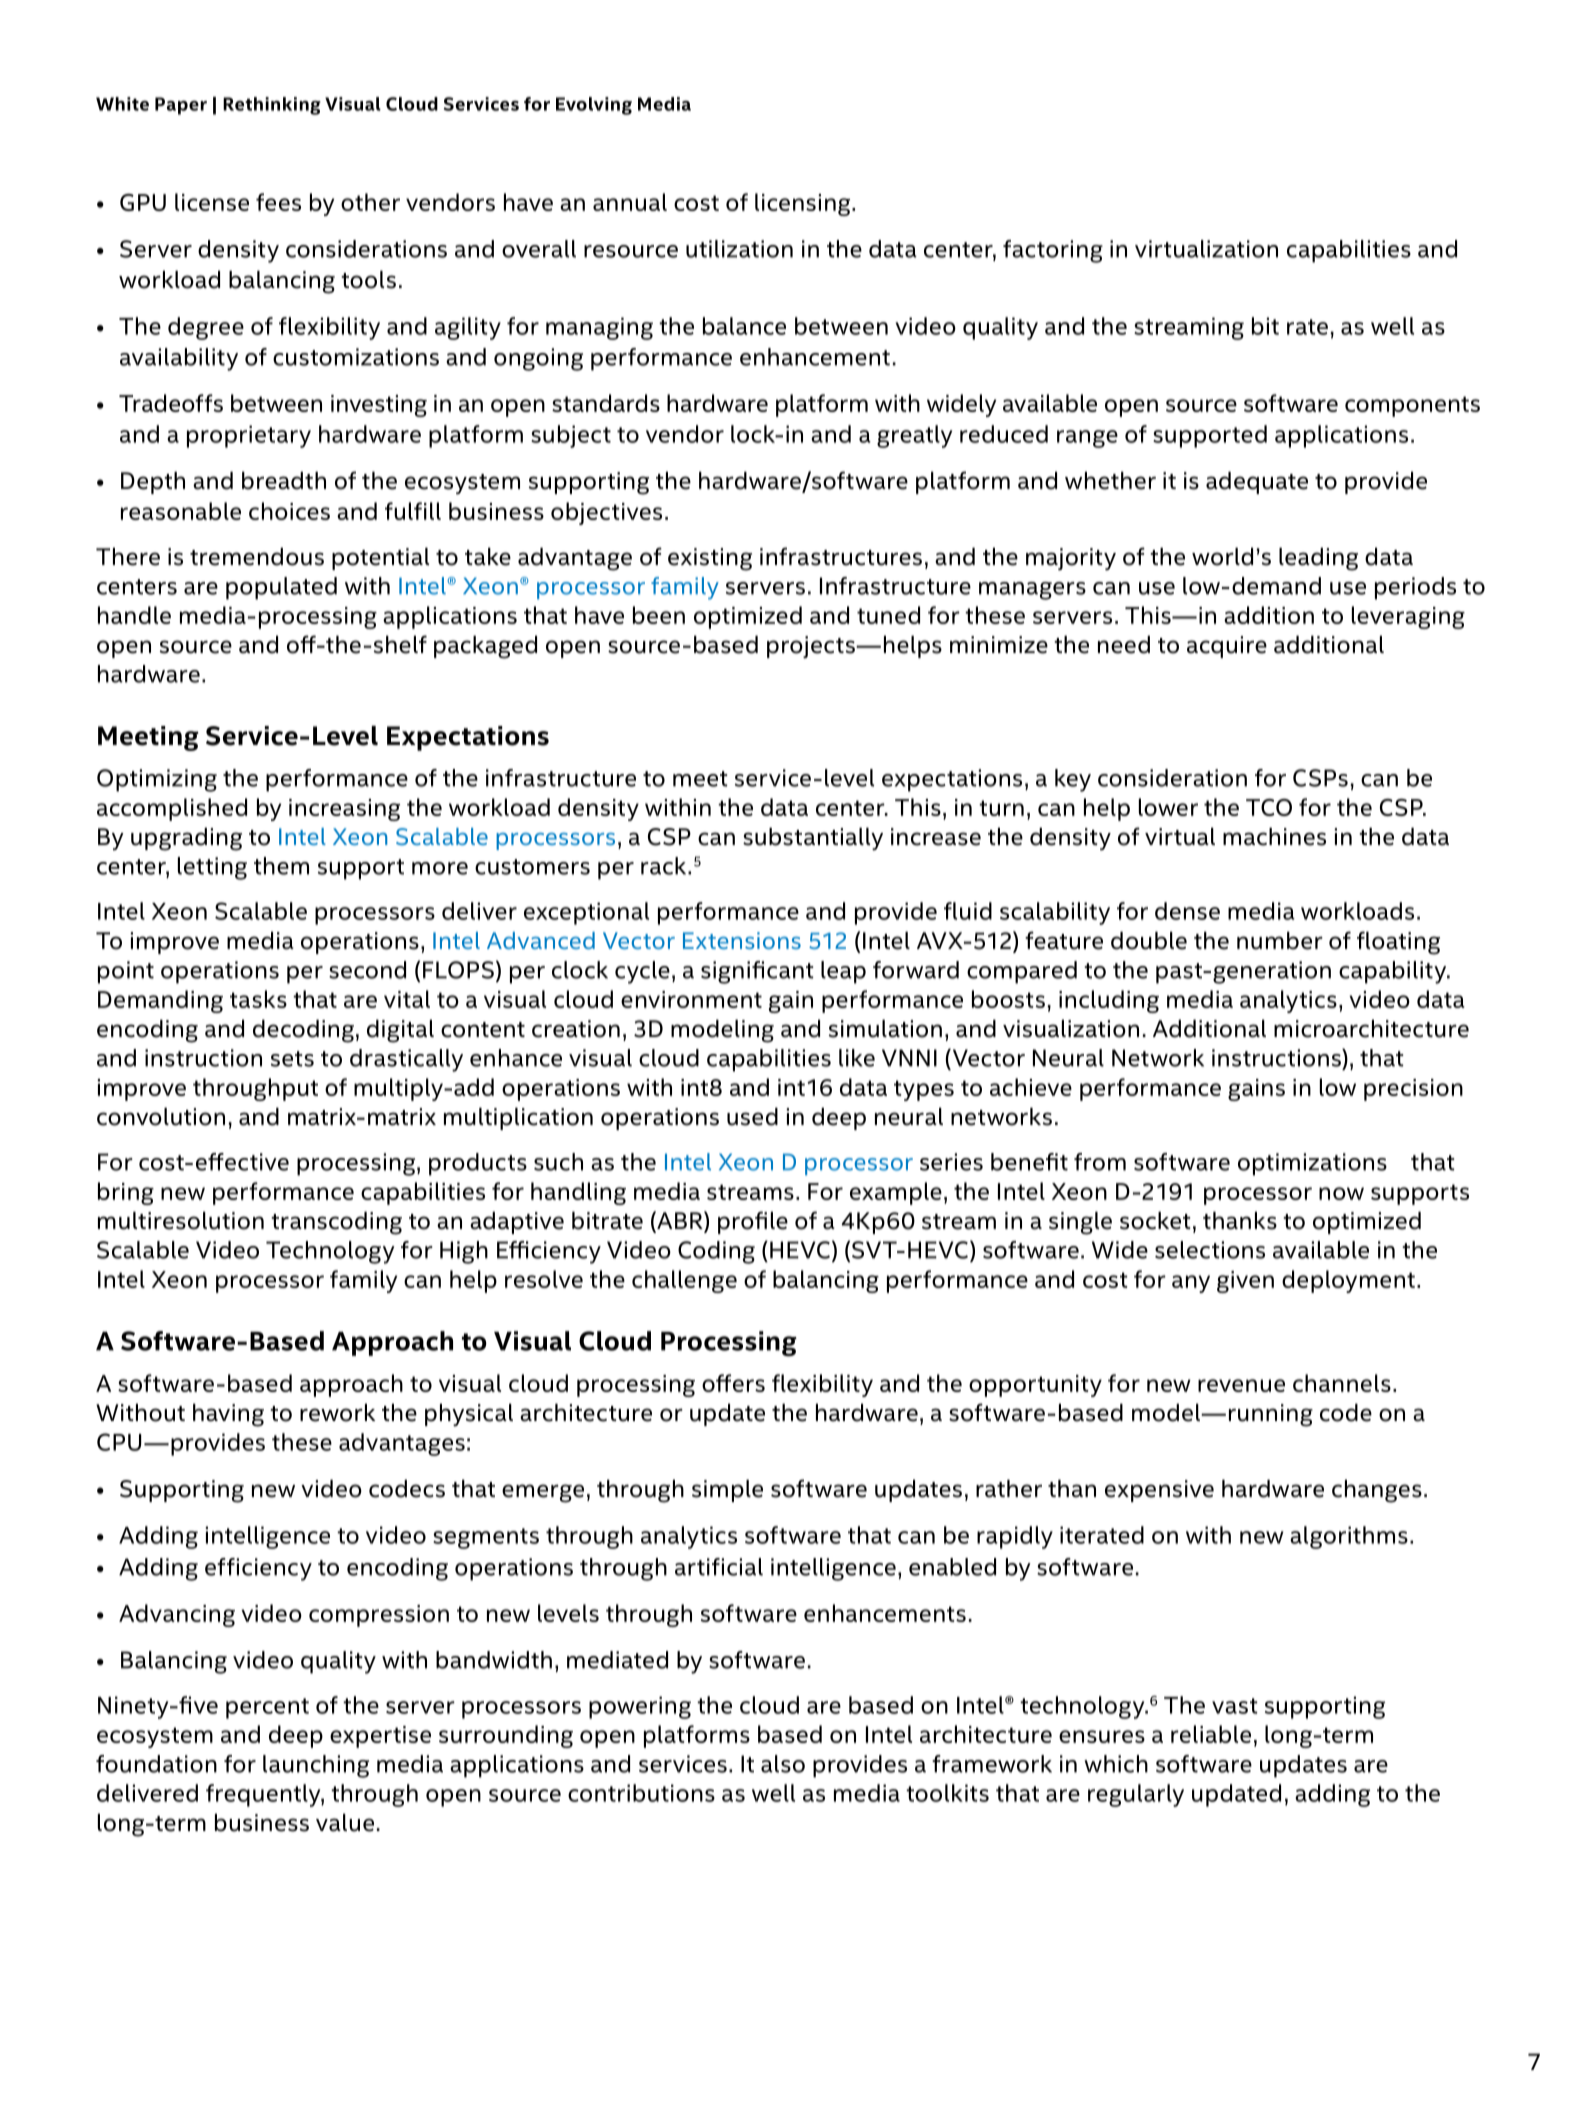  Describe the element at coordinates (257, 556) in the screenshot. I see `tremendous` at that location.
